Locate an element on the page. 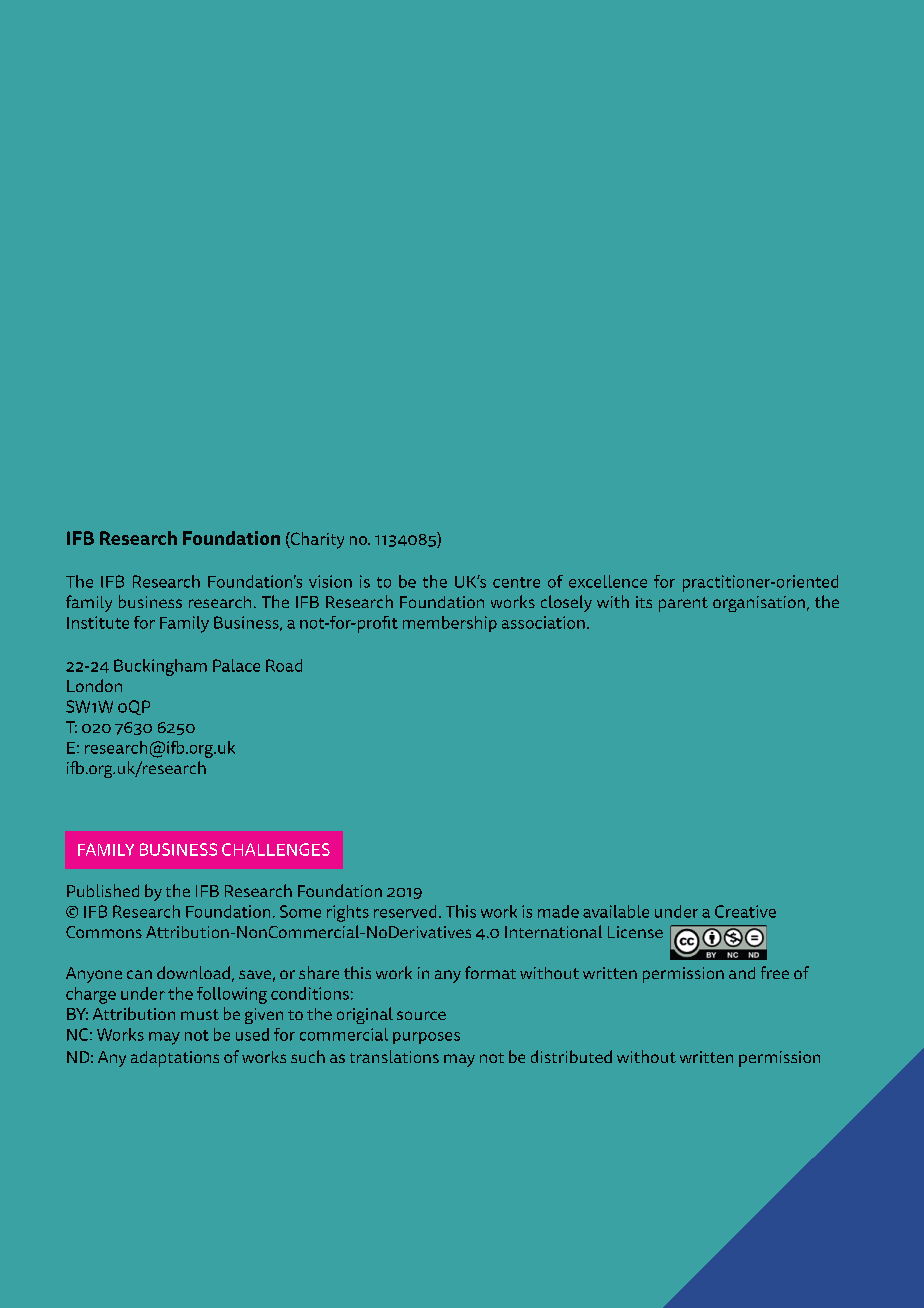  parent is located at coordinates (683, 604).
